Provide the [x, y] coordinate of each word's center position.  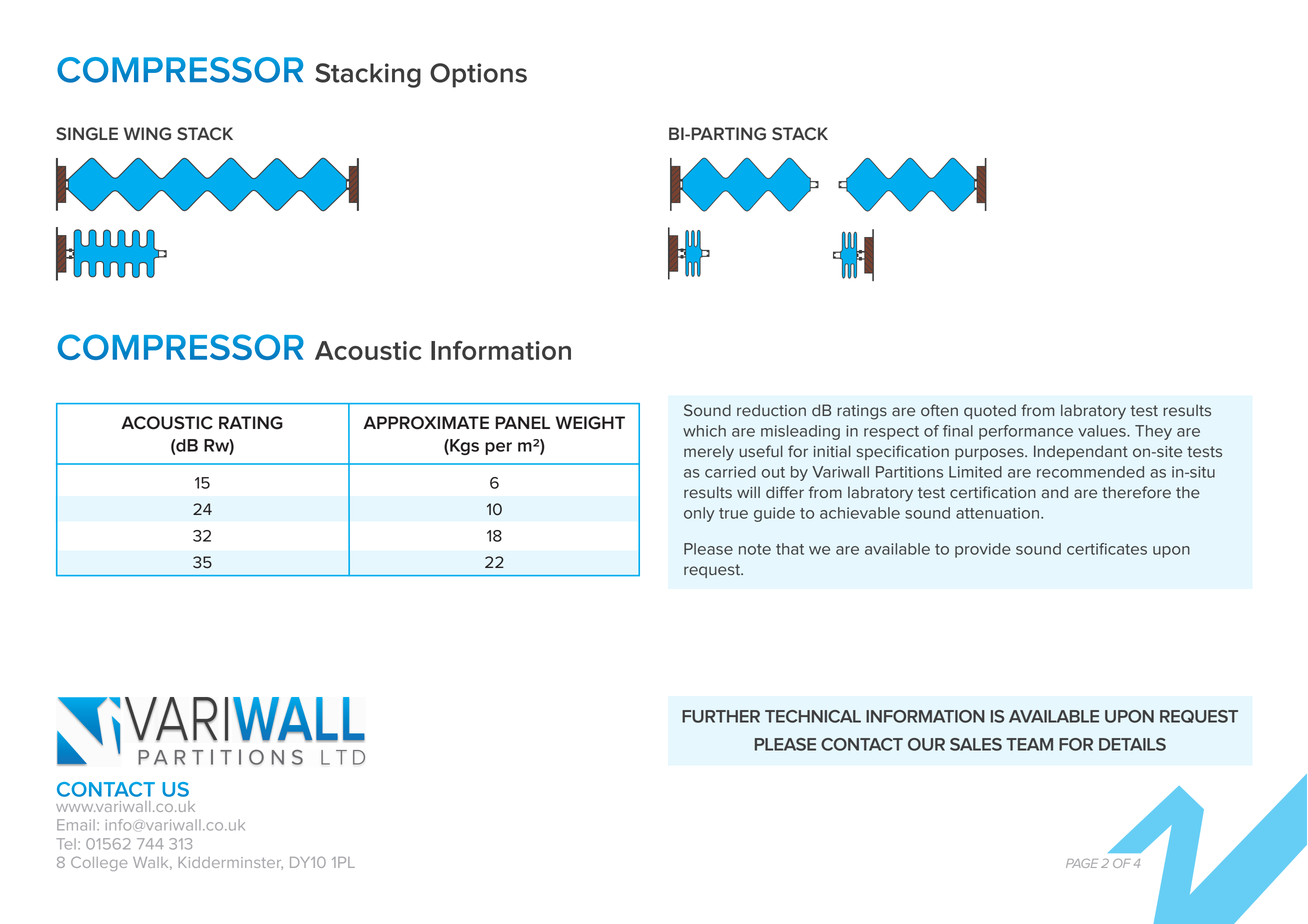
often [939, 410]
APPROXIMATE [426, 423]
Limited [975, 472]
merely [709, 453]
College [99, 863]
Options [478, 75]
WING [147, 133]
